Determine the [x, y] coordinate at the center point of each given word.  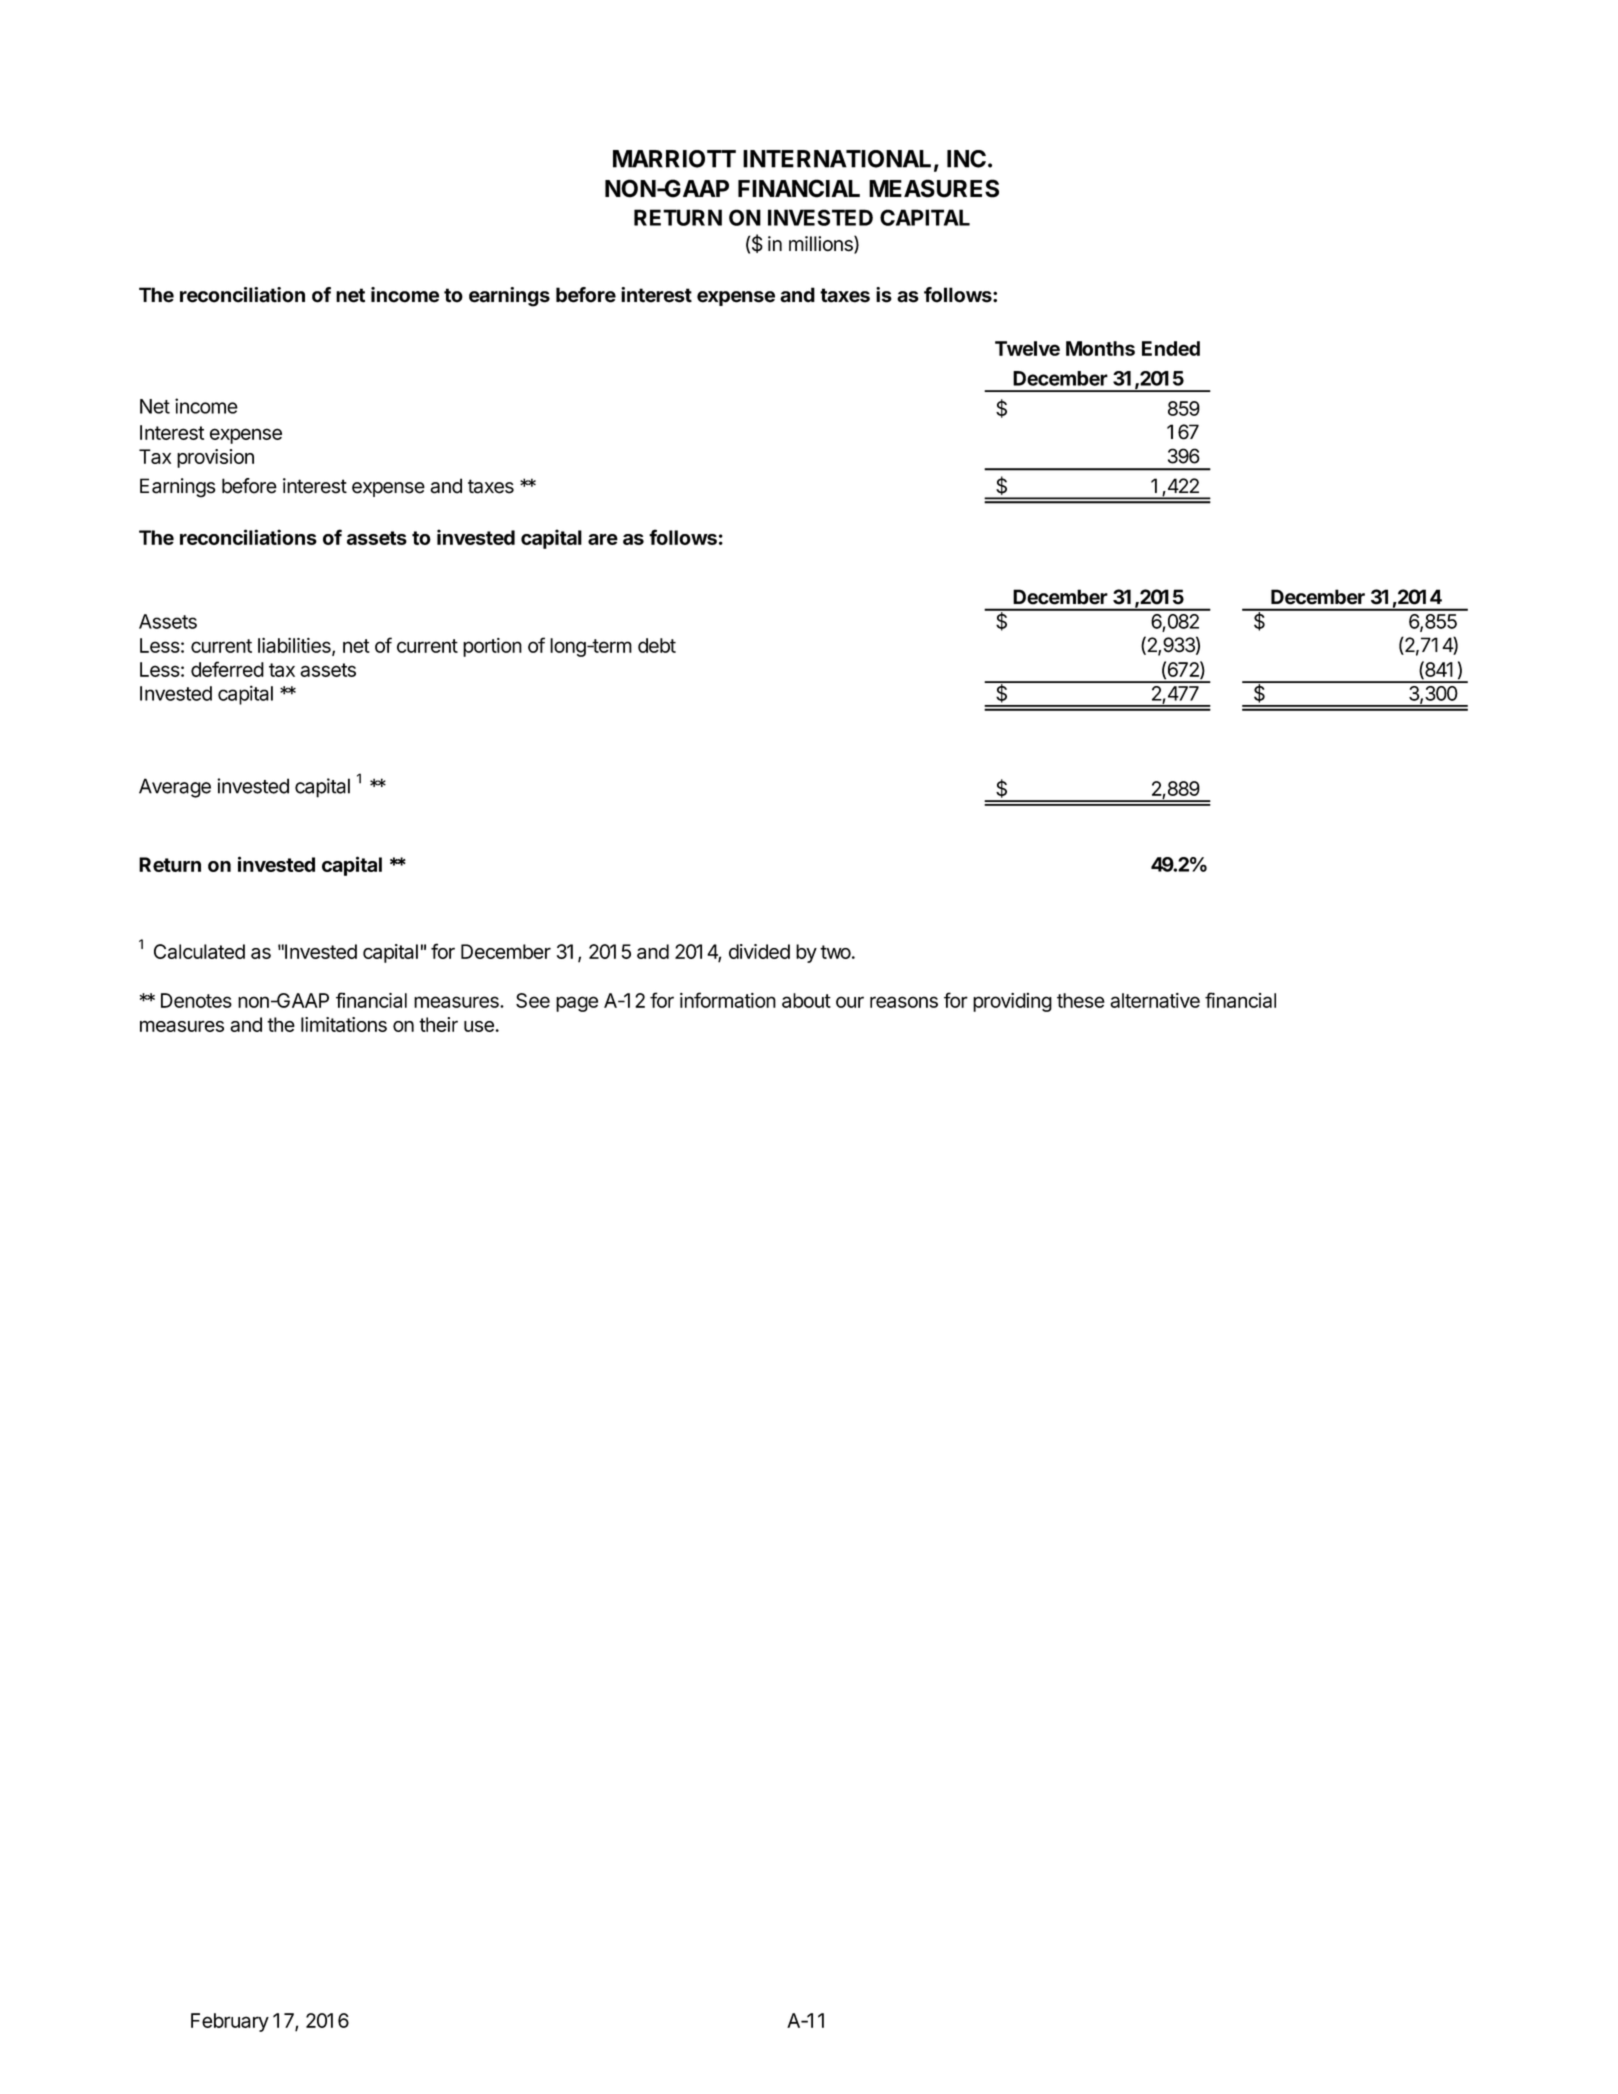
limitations [344, 1024]
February [230, 2022]
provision [215, 458]
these [1081, 1000]
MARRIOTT [674, 159]
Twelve [1027, 348]
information [728, 1000]
